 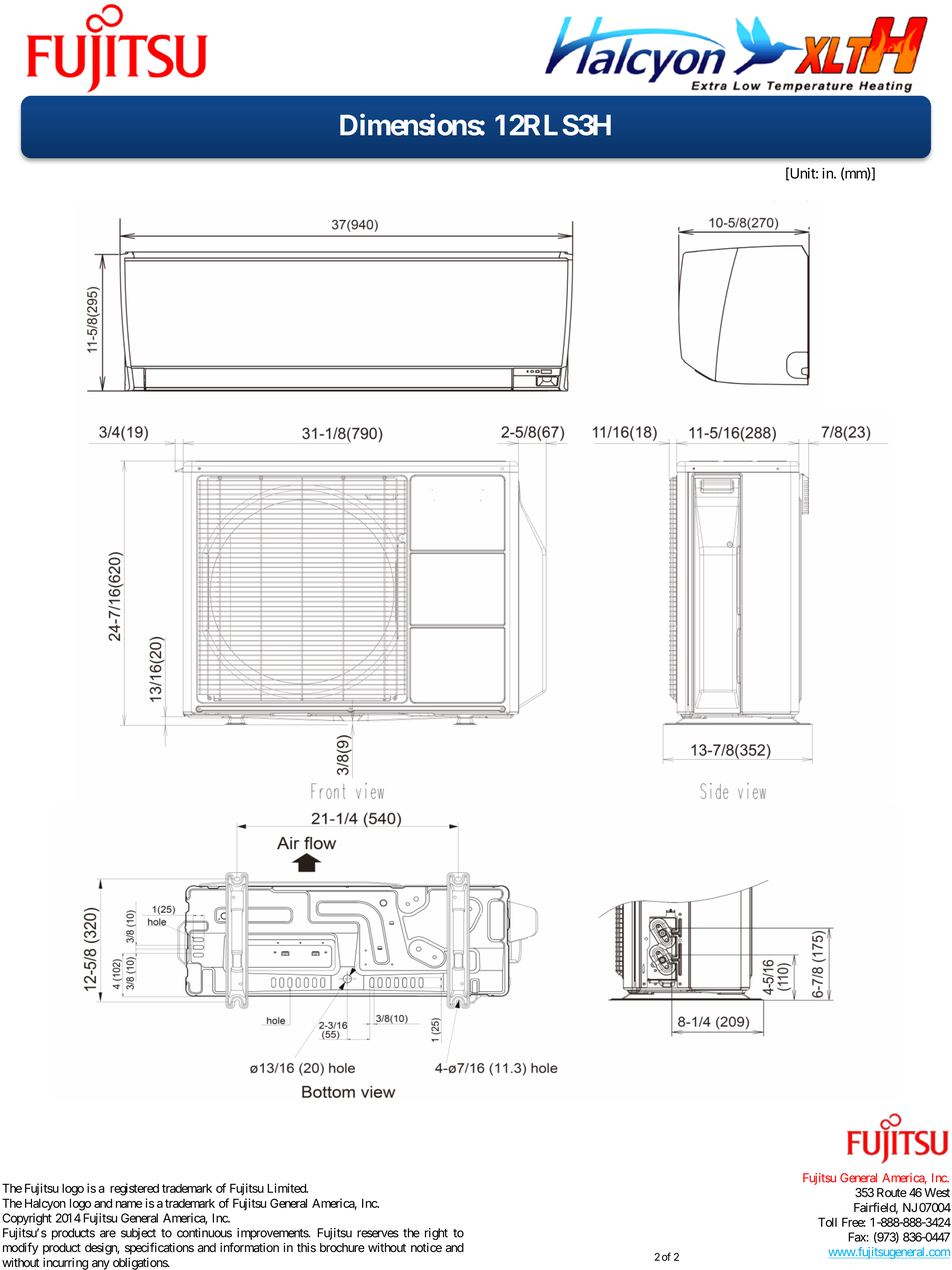 What do you see at coordinates (287, 1188) in the screenshot?
I see `Limited` at bounding box center [287, 1188].
